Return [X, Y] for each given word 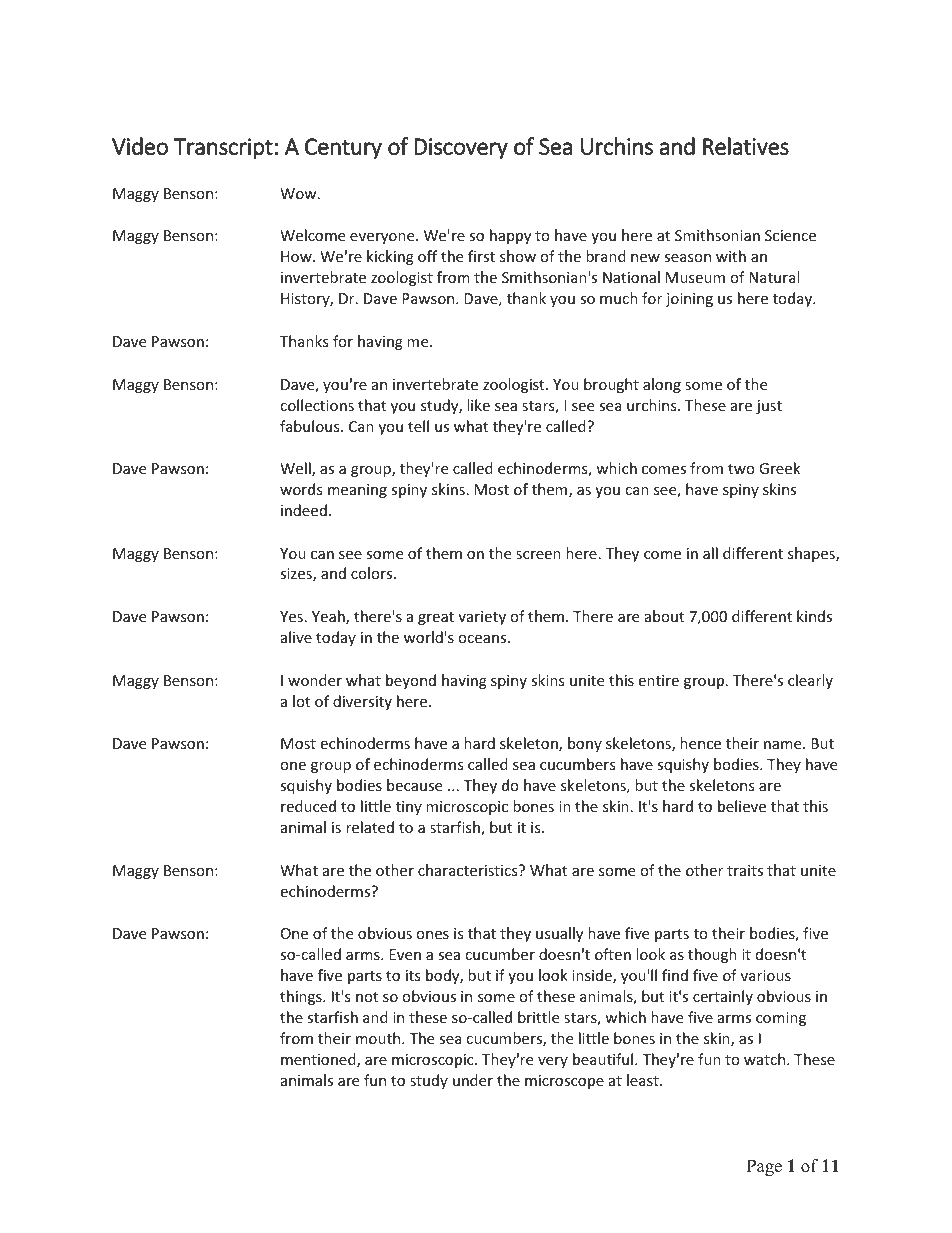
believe [742, 806]
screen [538, 555]
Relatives [746, 146]
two [741, 469]
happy [510, 236]
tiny [409, 808]
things [302, 997]
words [301, 489]
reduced [308, 806]
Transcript [223, 149]
